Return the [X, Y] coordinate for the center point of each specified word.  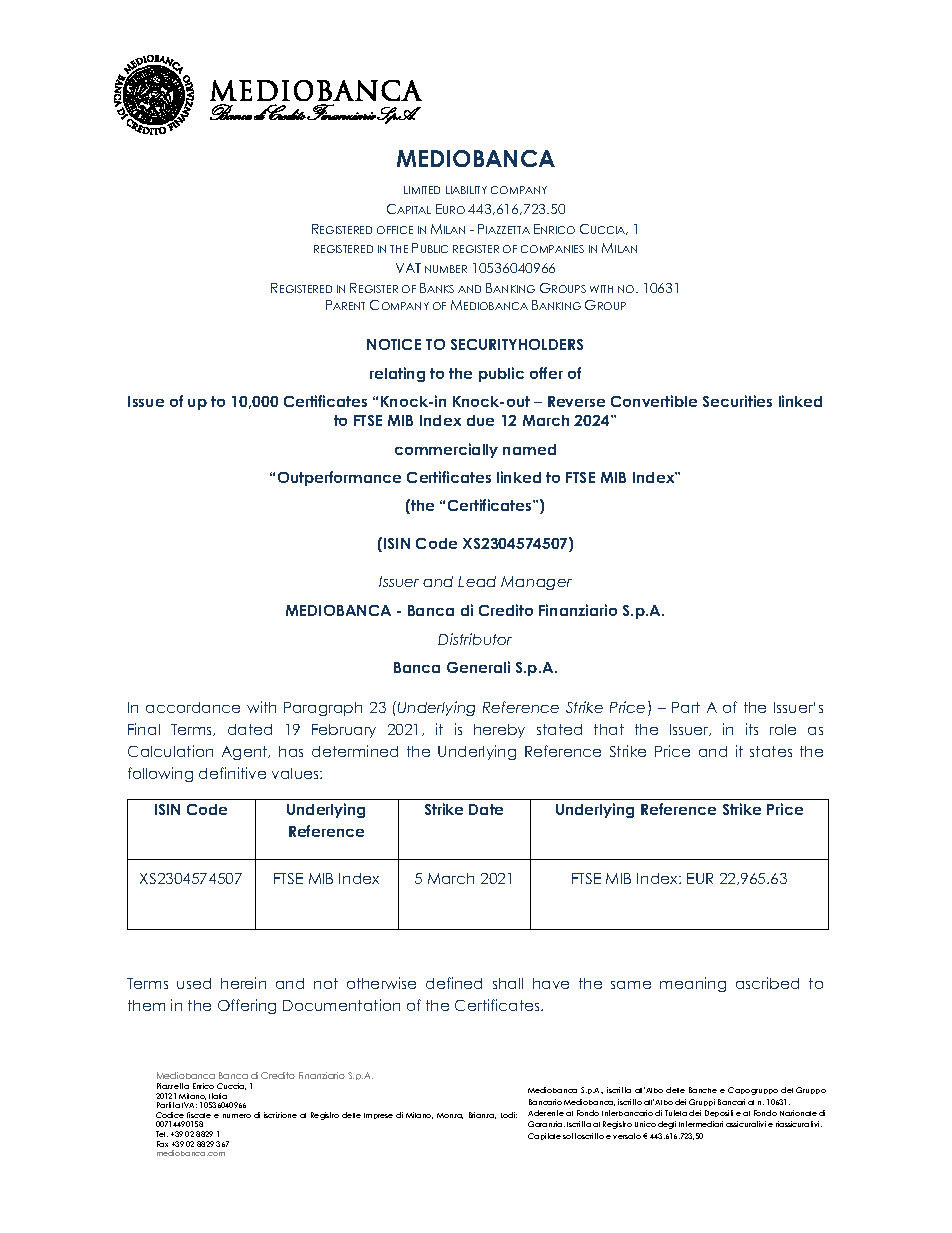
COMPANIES [552, 249]
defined [454, 983]
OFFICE [395, 230]
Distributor [475, 639]
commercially [446, 450]
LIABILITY [466, 190]
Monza [450, 1116]
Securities [737, 401]
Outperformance [339, 478]
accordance [193, 707]
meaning [693, 984]
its [752, 729]
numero [237, 1116]
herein [243, 983]
